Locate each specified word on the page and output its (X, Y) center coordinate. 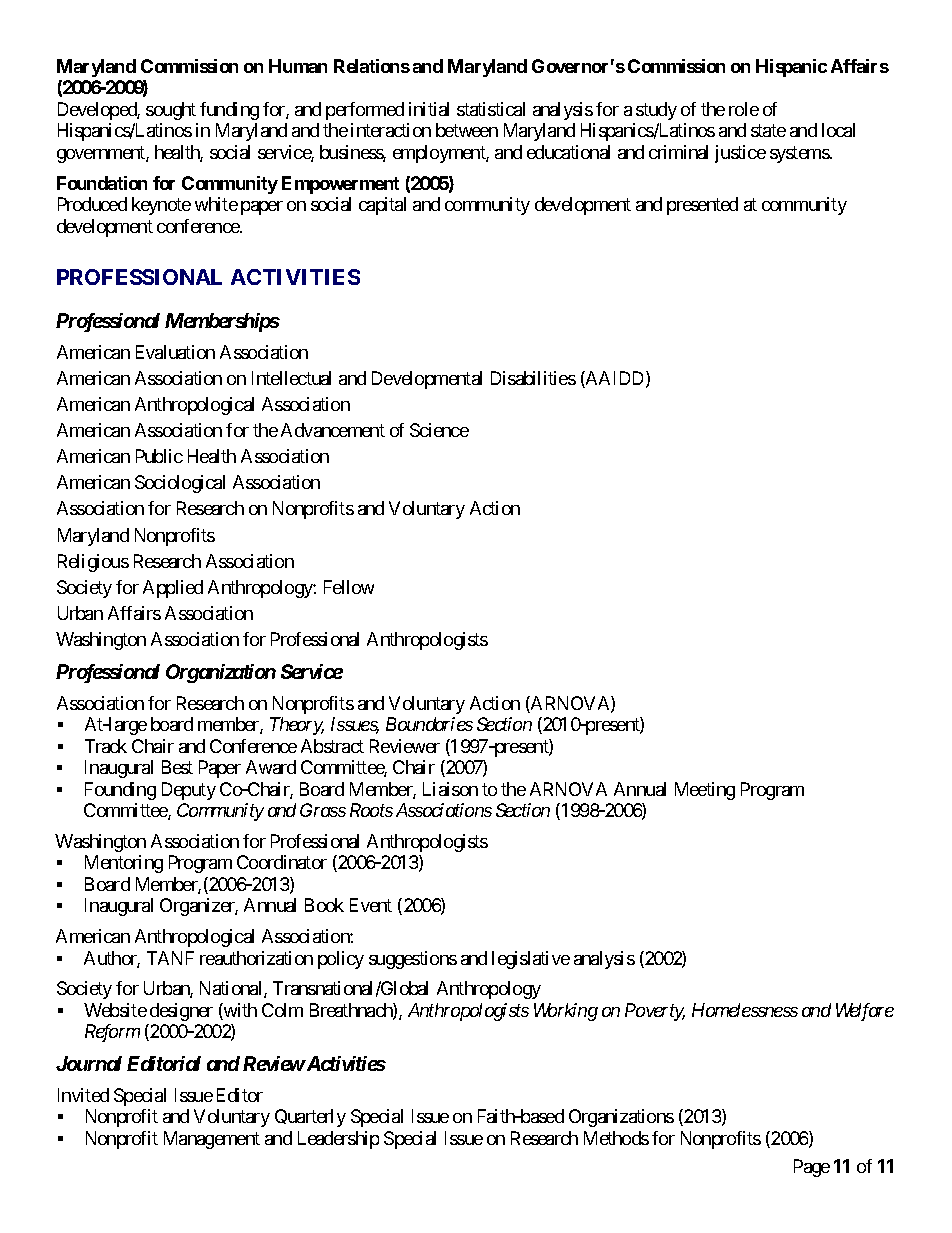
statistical (491, 109)
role (744, 109)
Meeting (705, 791)
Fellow (349, 587)
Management (212, 1140)
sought (171, 111)
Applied (173, 589)
